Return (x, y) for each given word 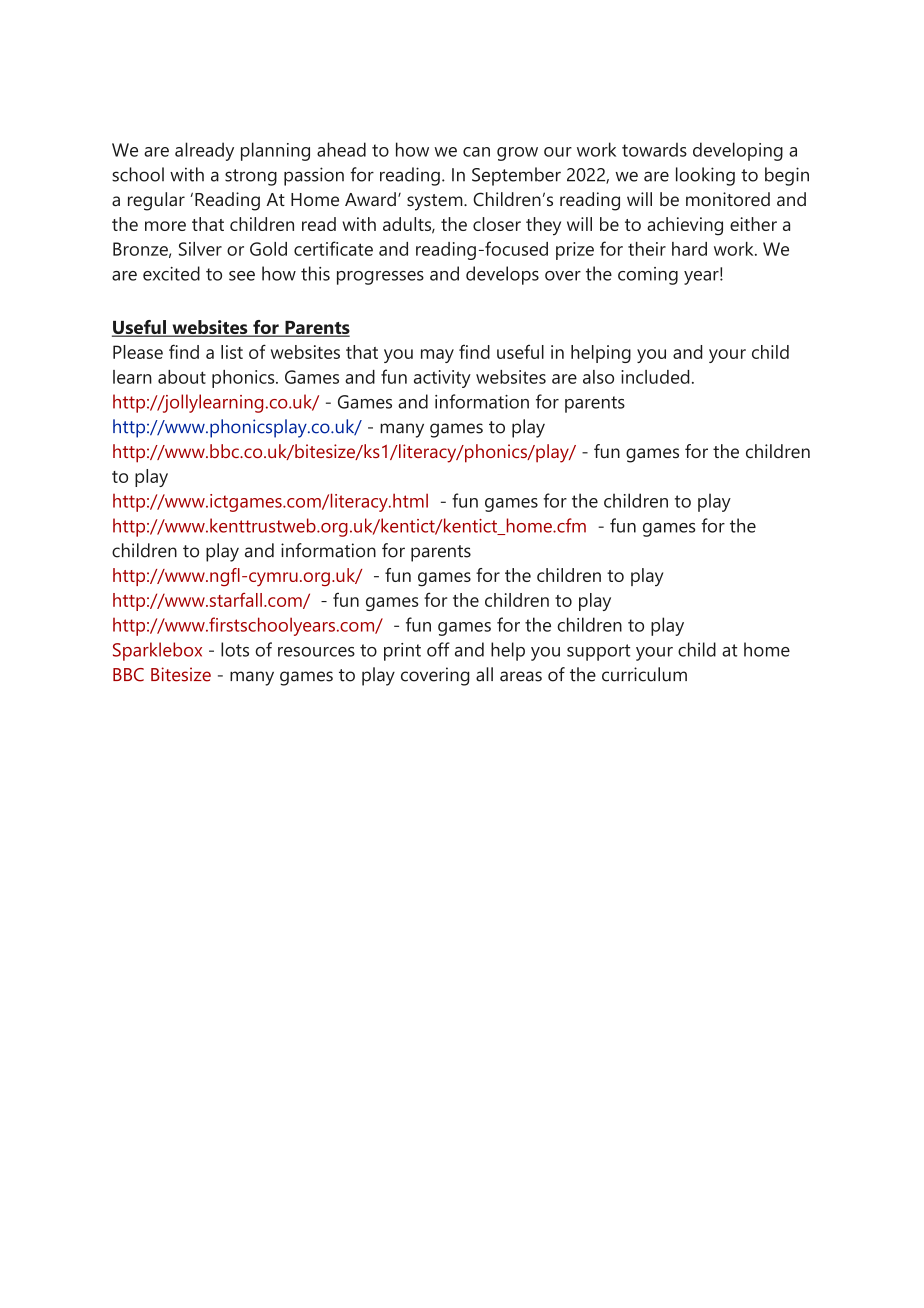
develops (502, 275)
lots (235, 649)
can (476, 152)
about (182, 377)
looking (705, 176)
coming (648, 276)
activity (442, 379)
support (598, 652)
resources (316, 652)
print (402, 652)
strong (251, 177)
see (242, 276)
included (655, 377)
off (438, 649)
